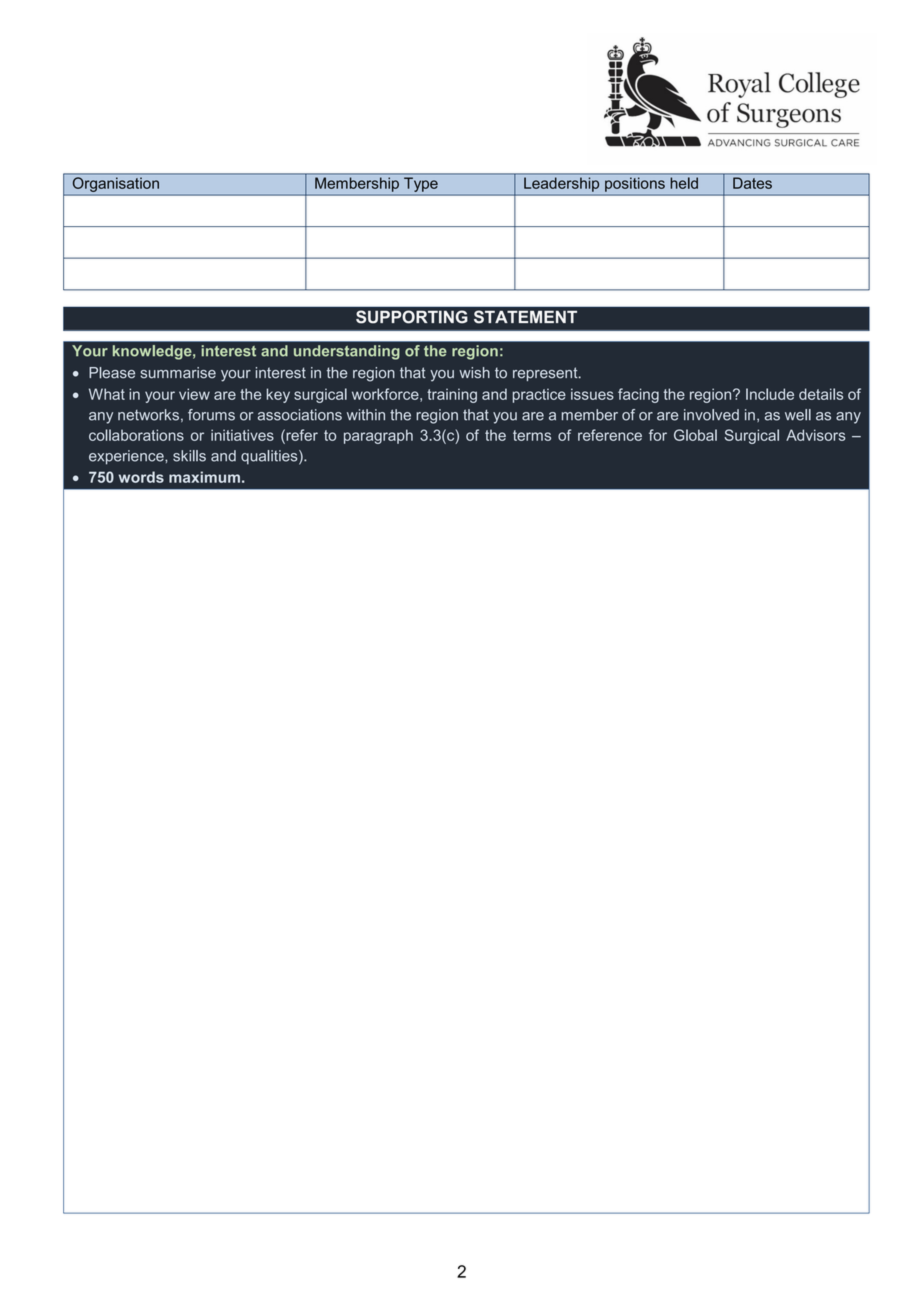 The image size is (924, 1308). What do you see at coordinates (539, 395) in the document?
I see `practice` at bounding box center [539, 395].
